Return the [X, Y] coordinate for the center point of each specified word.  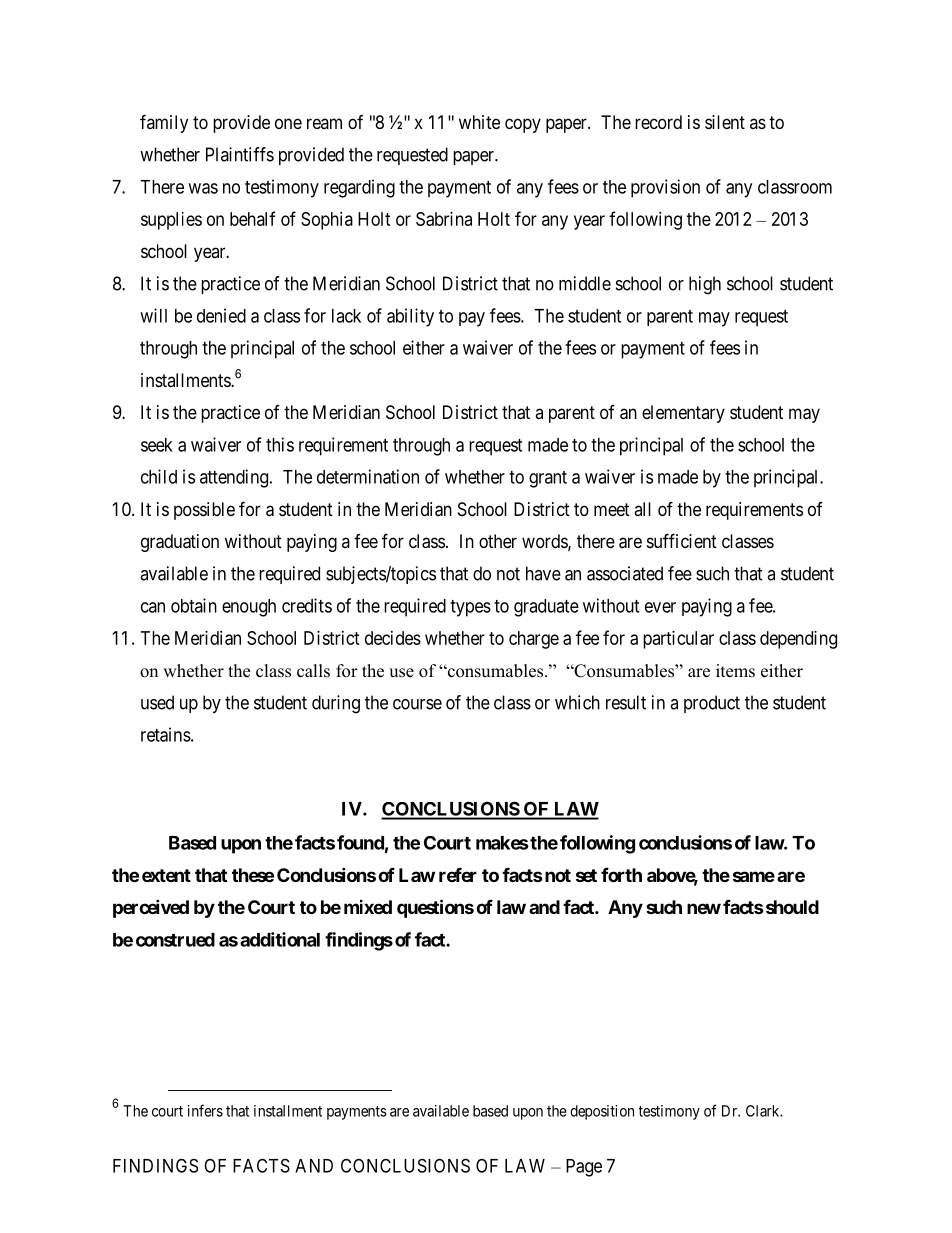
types [470, 608]
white [479, 122]
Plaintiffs [240, 154]
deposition [602, 1112]
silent [725, 122]
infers [205, 1110]
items [735, 671]
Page [584, 1168]
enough [249, 608]
